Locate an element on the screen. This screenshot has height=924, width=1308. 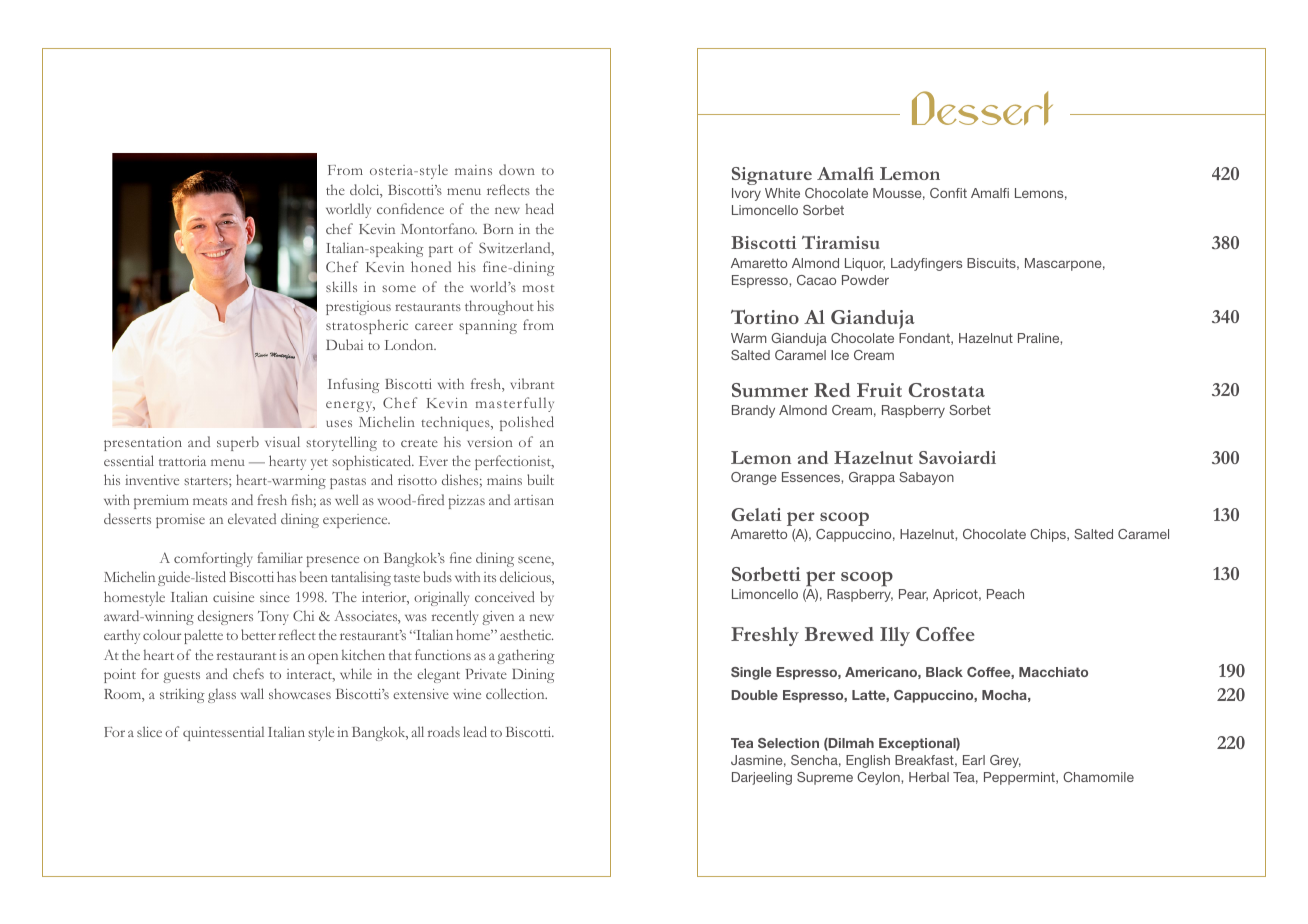
Confit is located at coordinates (948, 193).
